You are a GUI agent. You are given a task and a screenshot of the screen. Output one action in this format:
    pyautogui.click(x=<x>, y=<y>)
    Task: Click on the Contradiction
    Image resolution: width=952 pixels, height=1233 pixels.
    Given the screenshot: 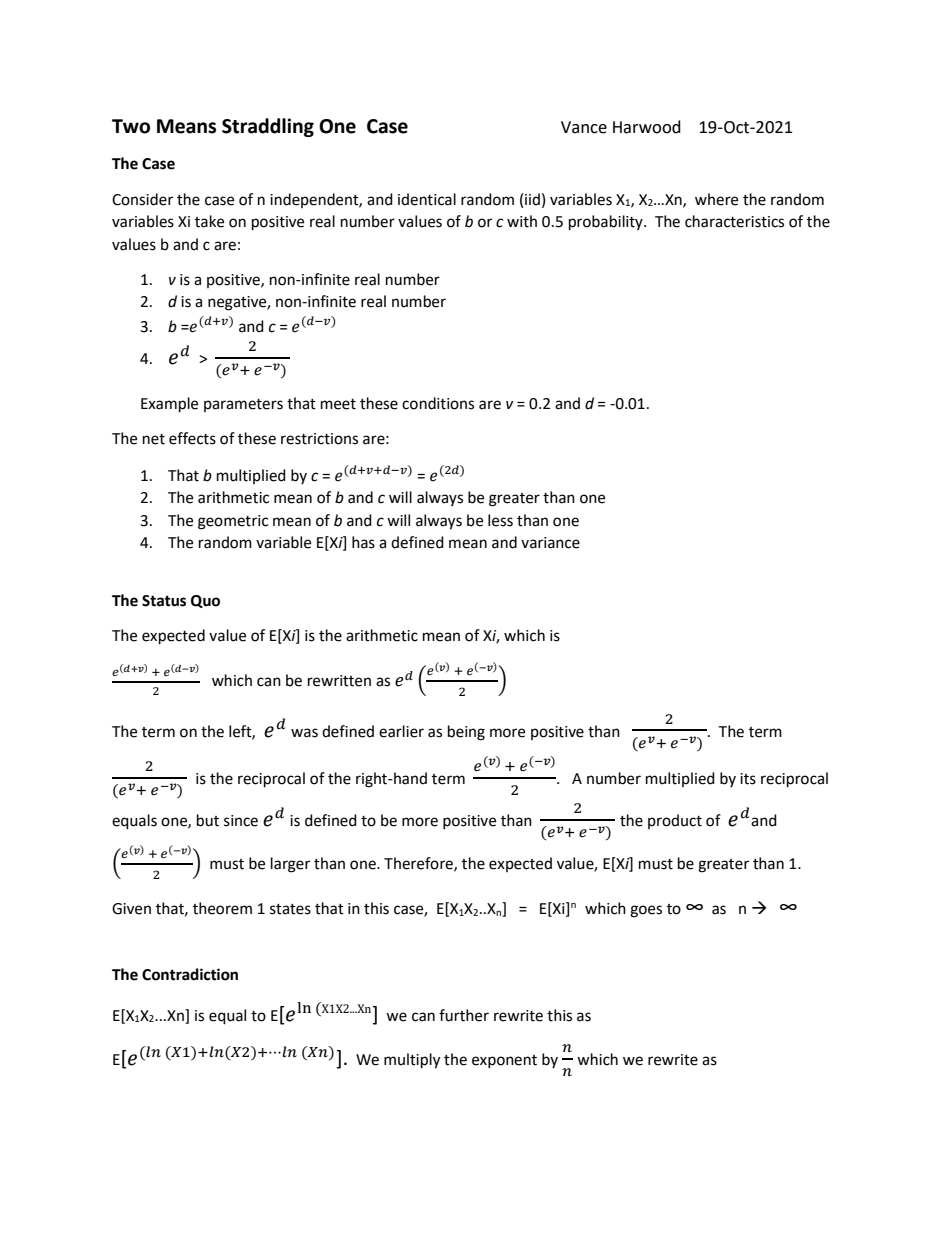 What is the action you would take?
    pyautogui.click(x=190, y=974)
